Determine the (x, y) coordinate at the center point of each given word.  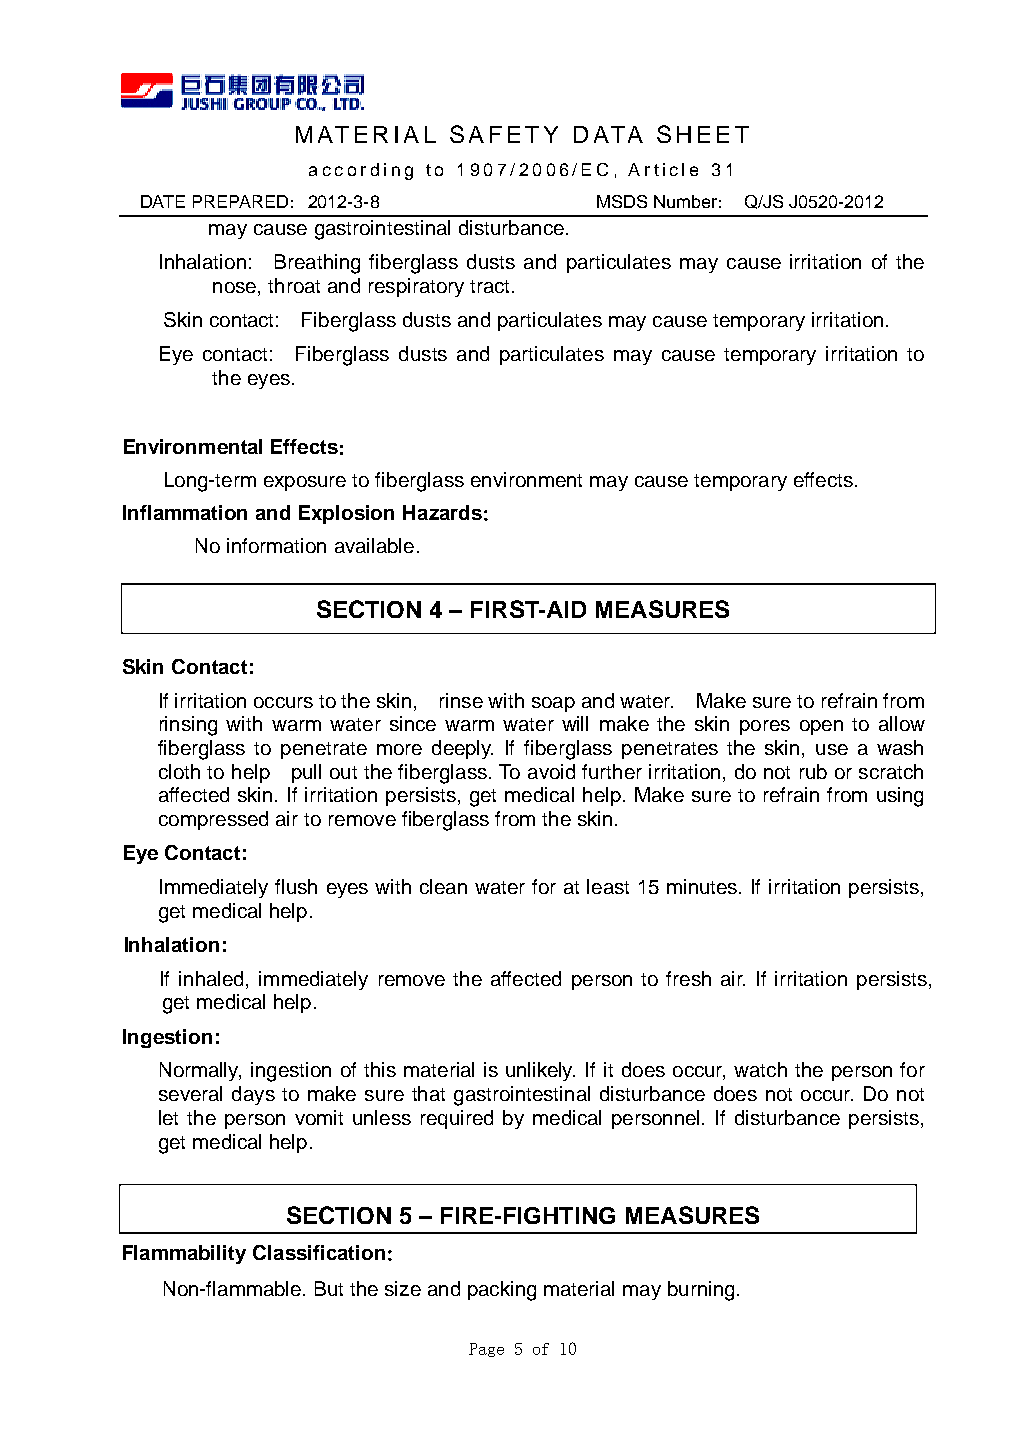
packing (502, 1291)
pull (306, 773)
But (329, 1288)
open (821, 727)
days (253, 1095)
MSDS (622, 201)
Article (663, 169)
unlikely (540, 1071)
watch (760, 1069)
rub (813, 771)
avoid (551, 771)
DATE (163, 201)
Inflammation (185, 512)
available (374, 545)
